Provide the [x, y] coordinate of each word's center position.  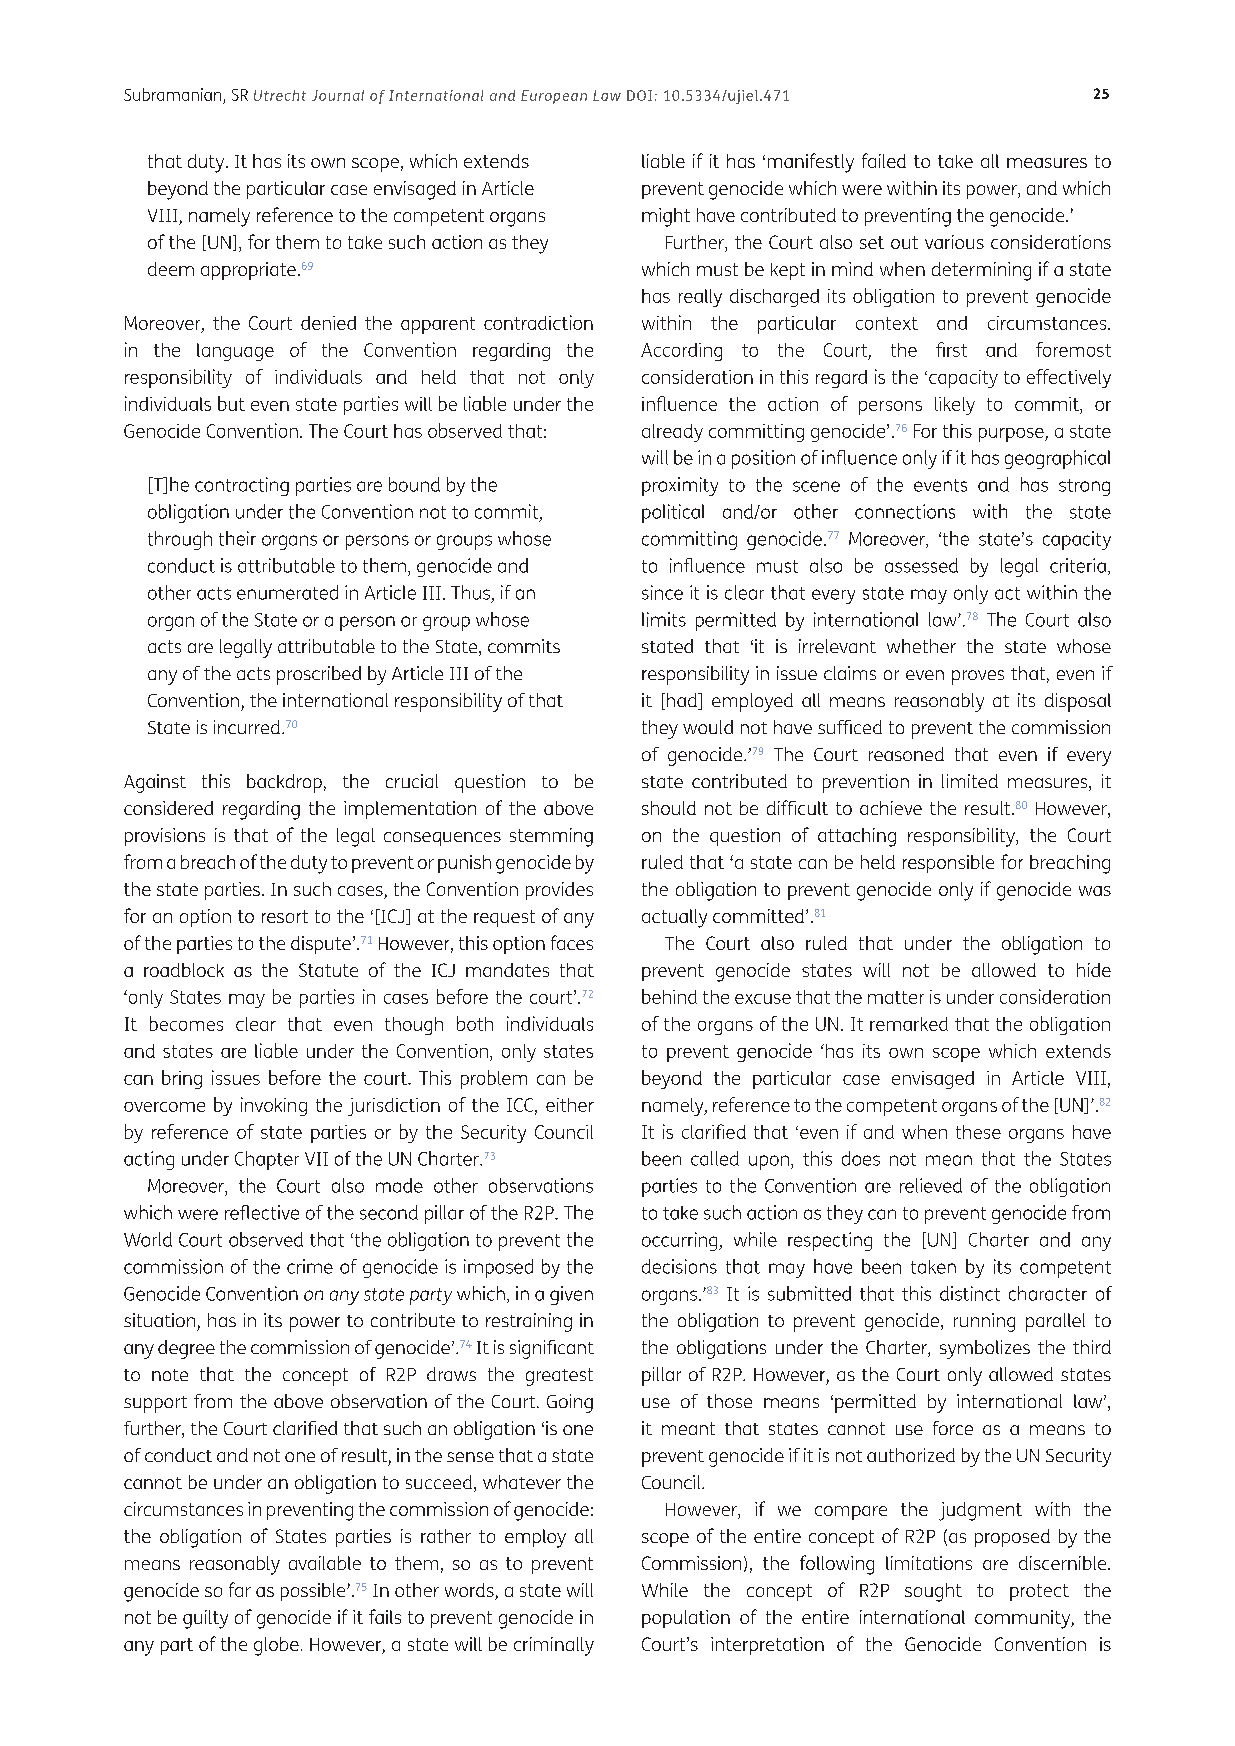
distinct [970, 1293]
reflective [262, 1212]
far [240, 1589]
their [237, 538]
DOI [639, 95]
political [673, 513]
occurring [681, 1241]
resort [285, 916]
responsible [948, 864]
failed [884, 160]
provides [559, 891]
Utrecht [280, 95]
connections [905, 511]
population [686, 1619]
